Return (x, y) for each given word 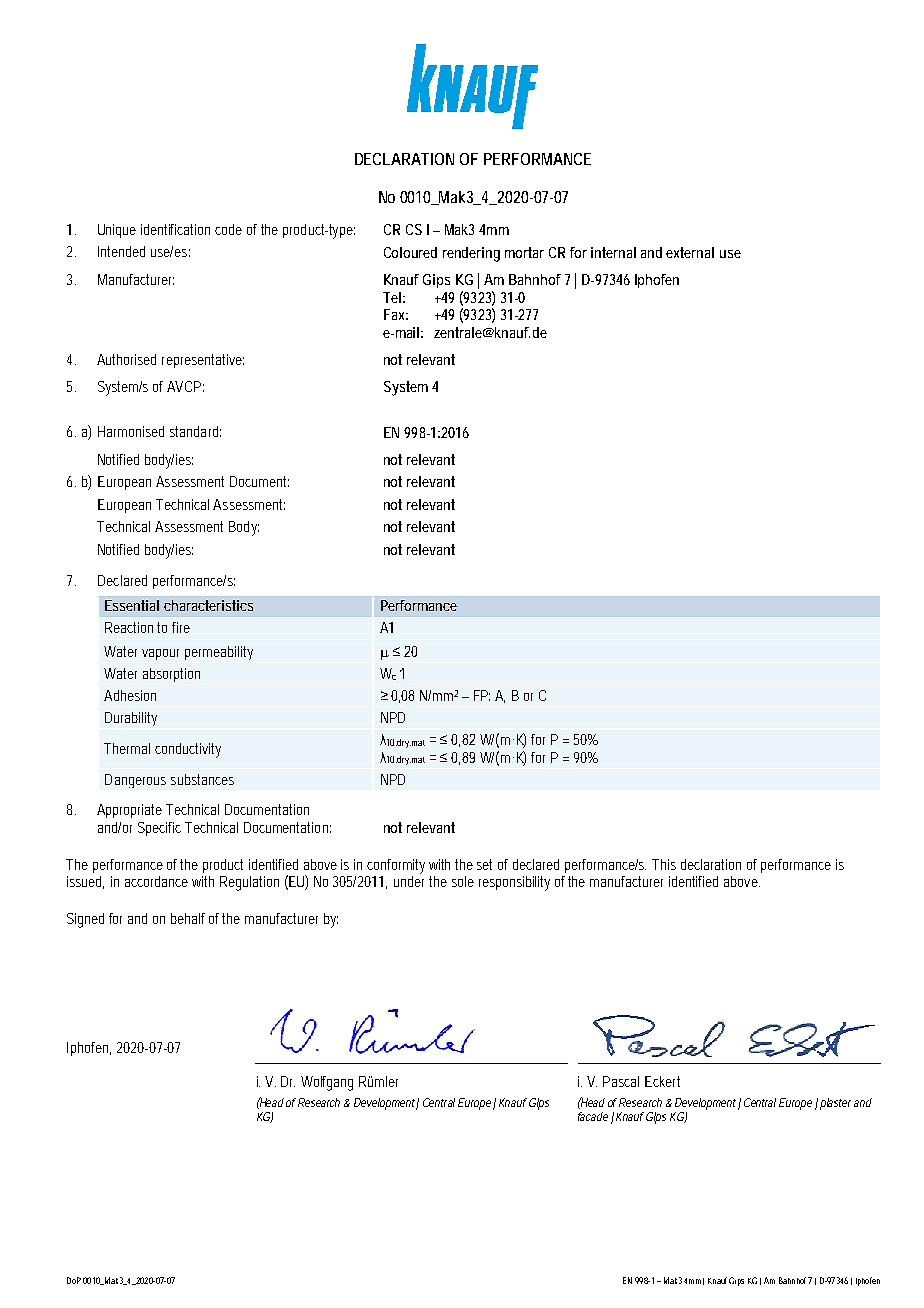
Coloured (410, 252)
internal (613, 252)
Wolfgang (327, 1083)
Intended (121, 251)
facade (593, 1116)
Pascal (621, 1081)
